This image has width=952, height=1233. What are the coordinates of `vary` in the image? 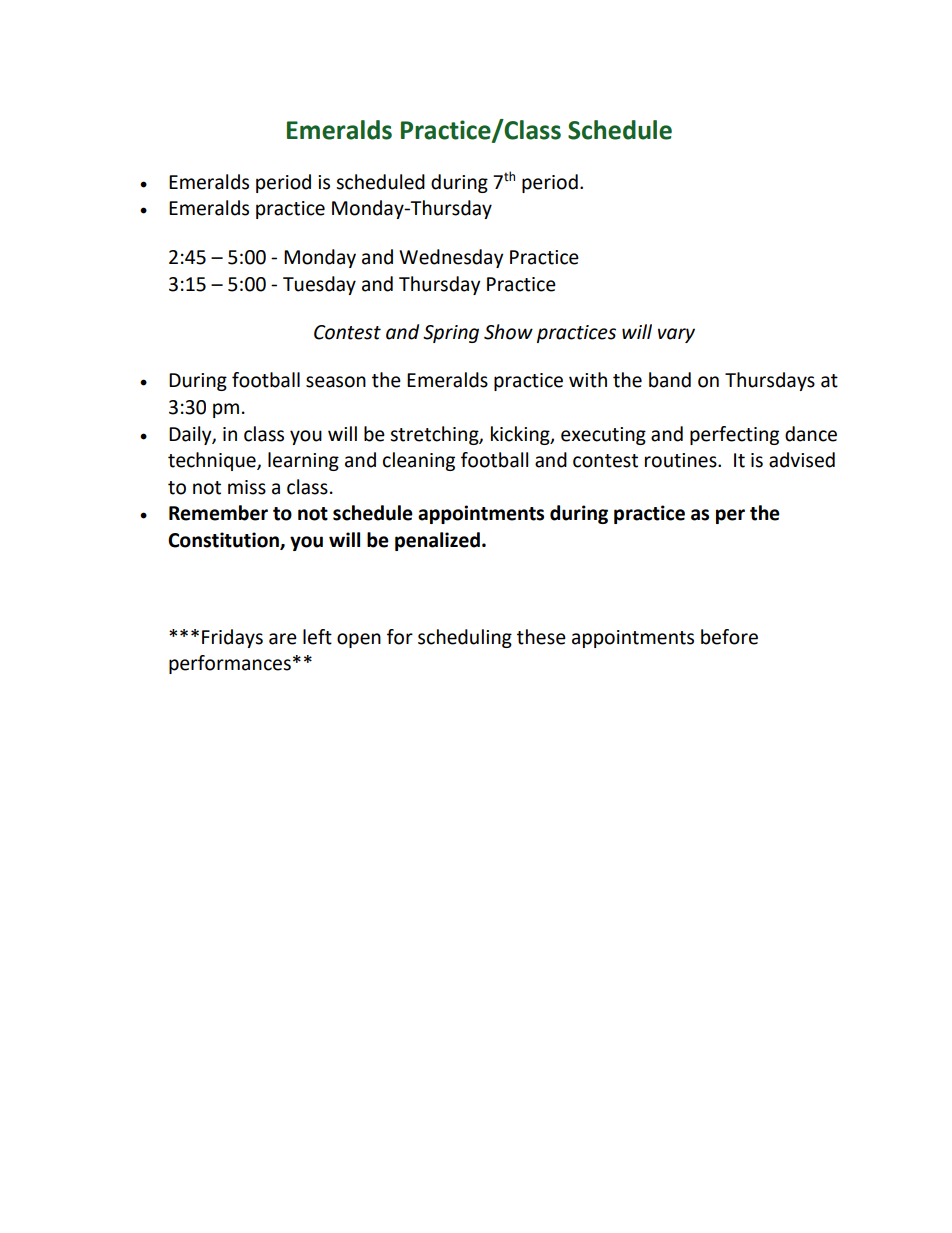 It's located at (676, 335).
